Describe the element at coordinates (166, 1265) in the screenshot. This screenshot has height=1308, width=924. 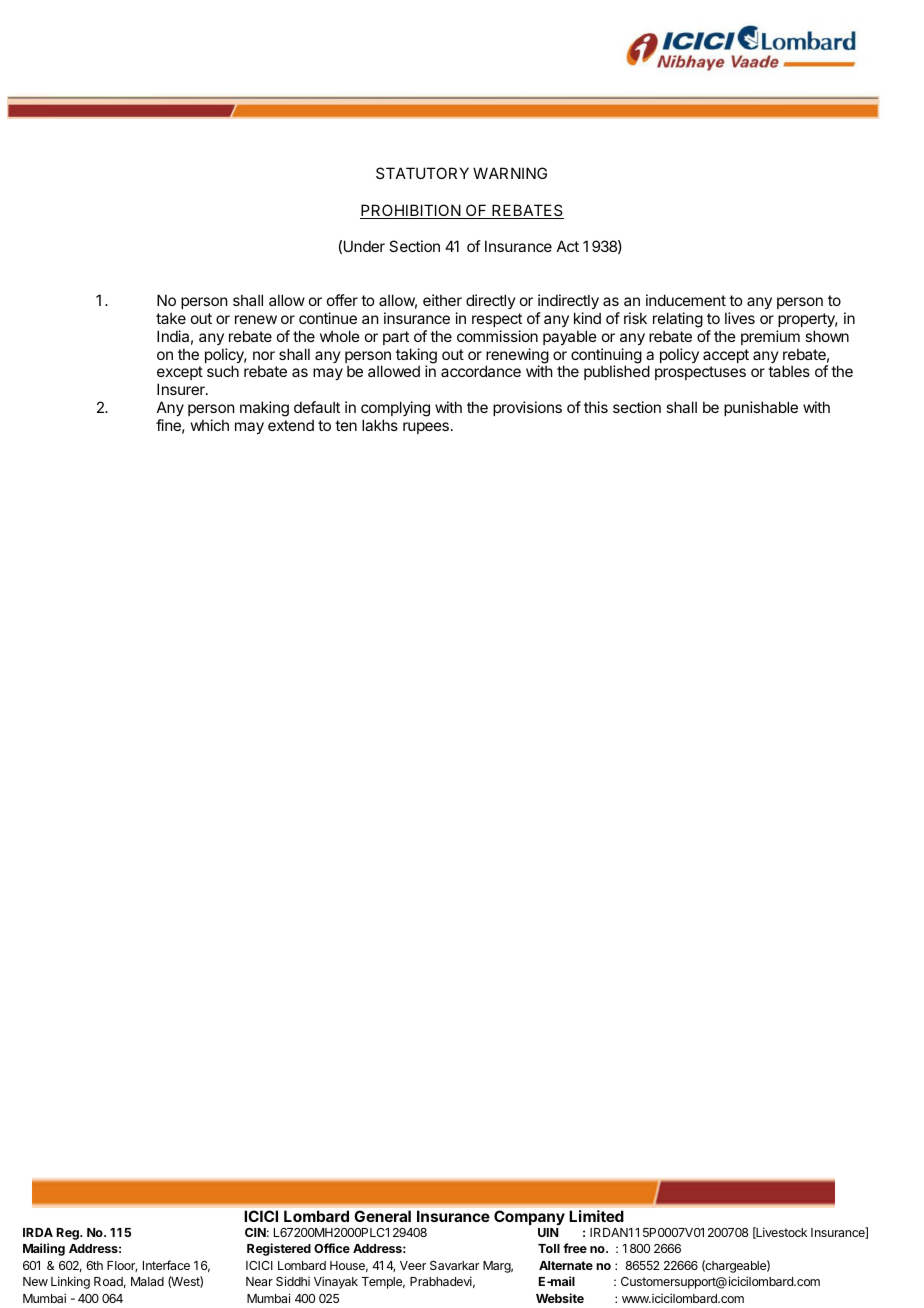
I see `Interface` at that location.
